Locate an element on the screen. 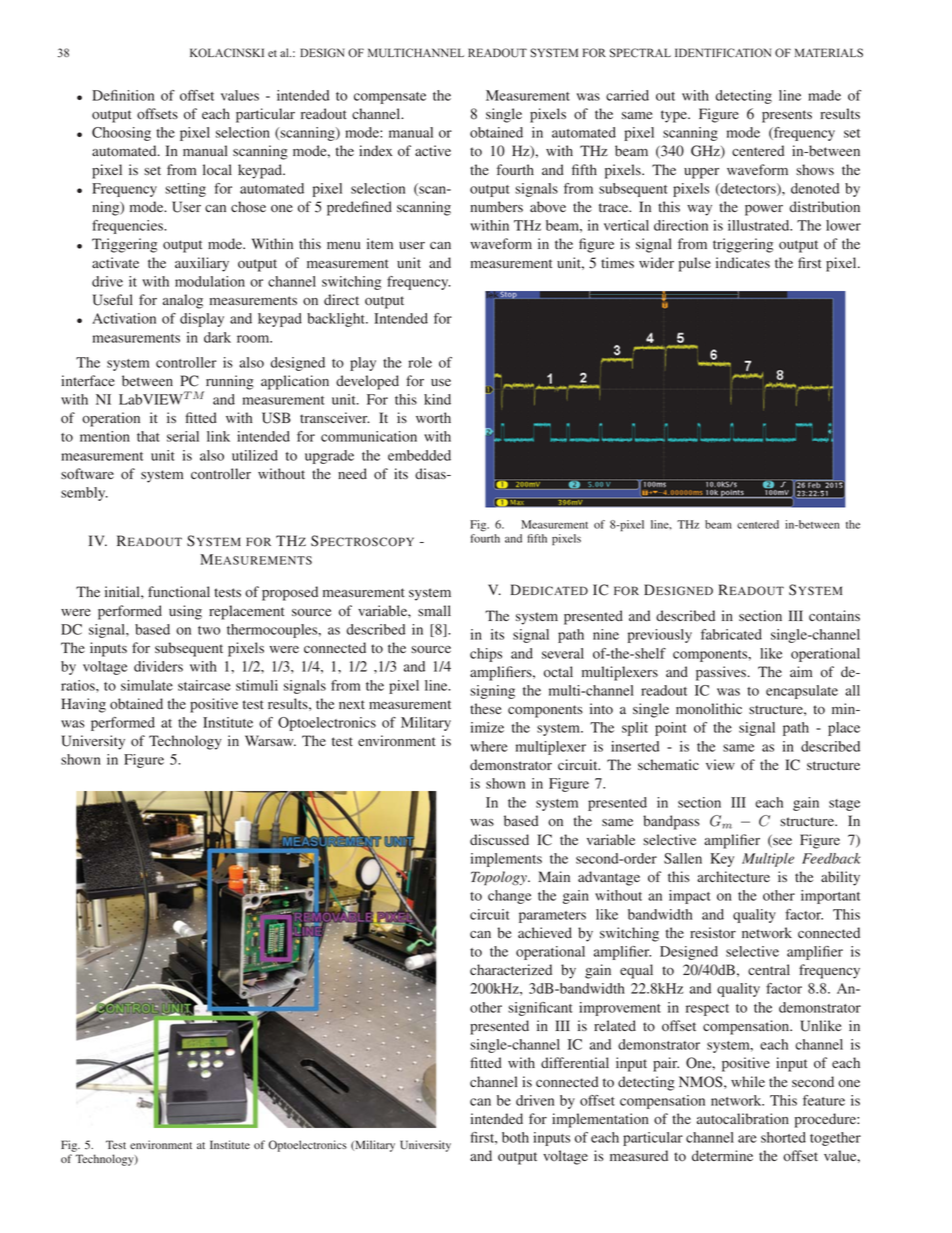 The height and width of the screenshot is (1233, 952). bandpass is located at coordinates (671, 822).
